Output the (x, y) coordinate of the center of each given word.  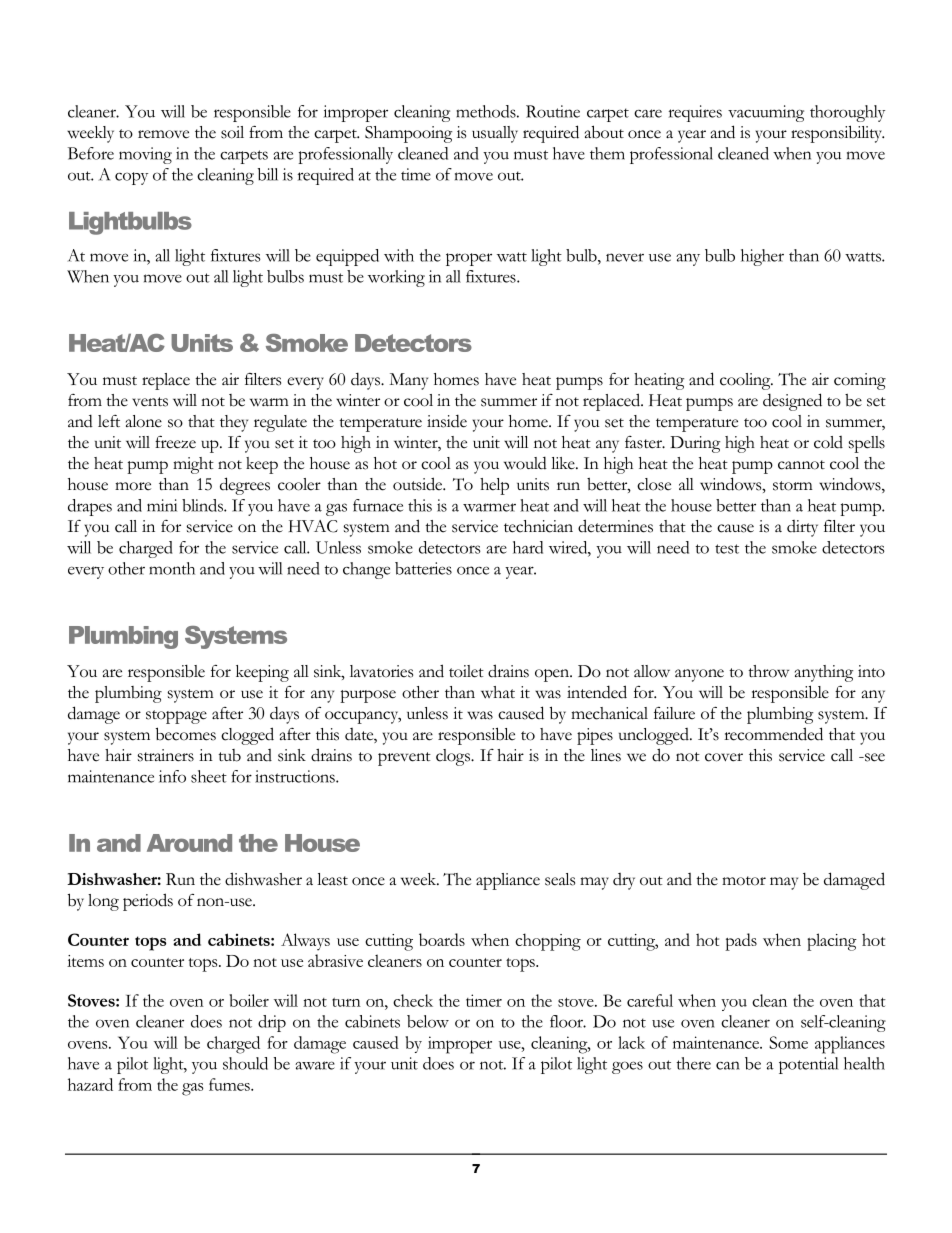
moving (145, 155)
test (727, 549)
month (172, 568)
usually (495, 134)
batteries (423, 568)
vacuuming (766, 113)
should (245, 1063)
